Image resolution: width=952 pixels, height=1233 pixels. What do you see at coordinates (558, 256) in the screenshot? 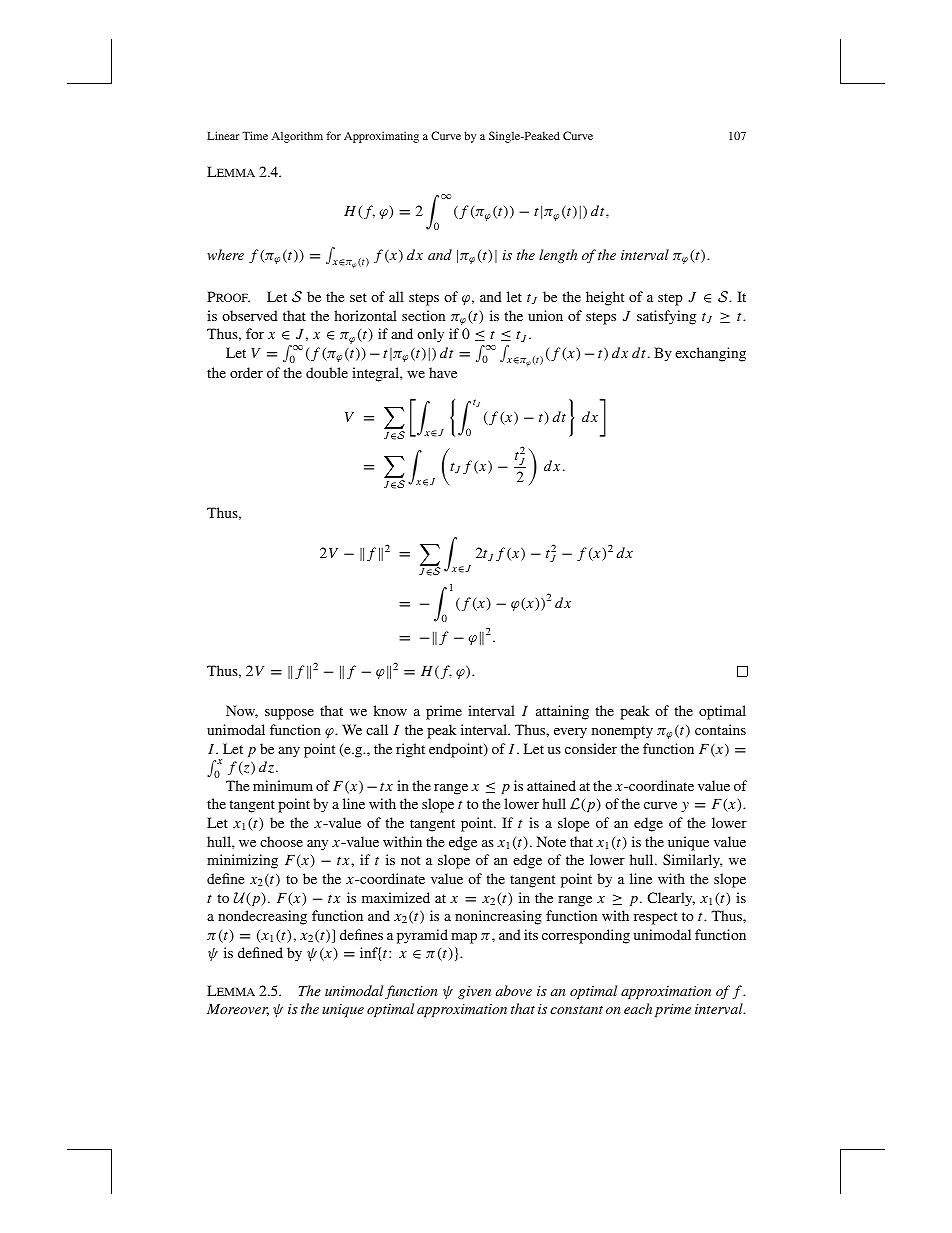
I see `length` at bounding box center [558, 256].
